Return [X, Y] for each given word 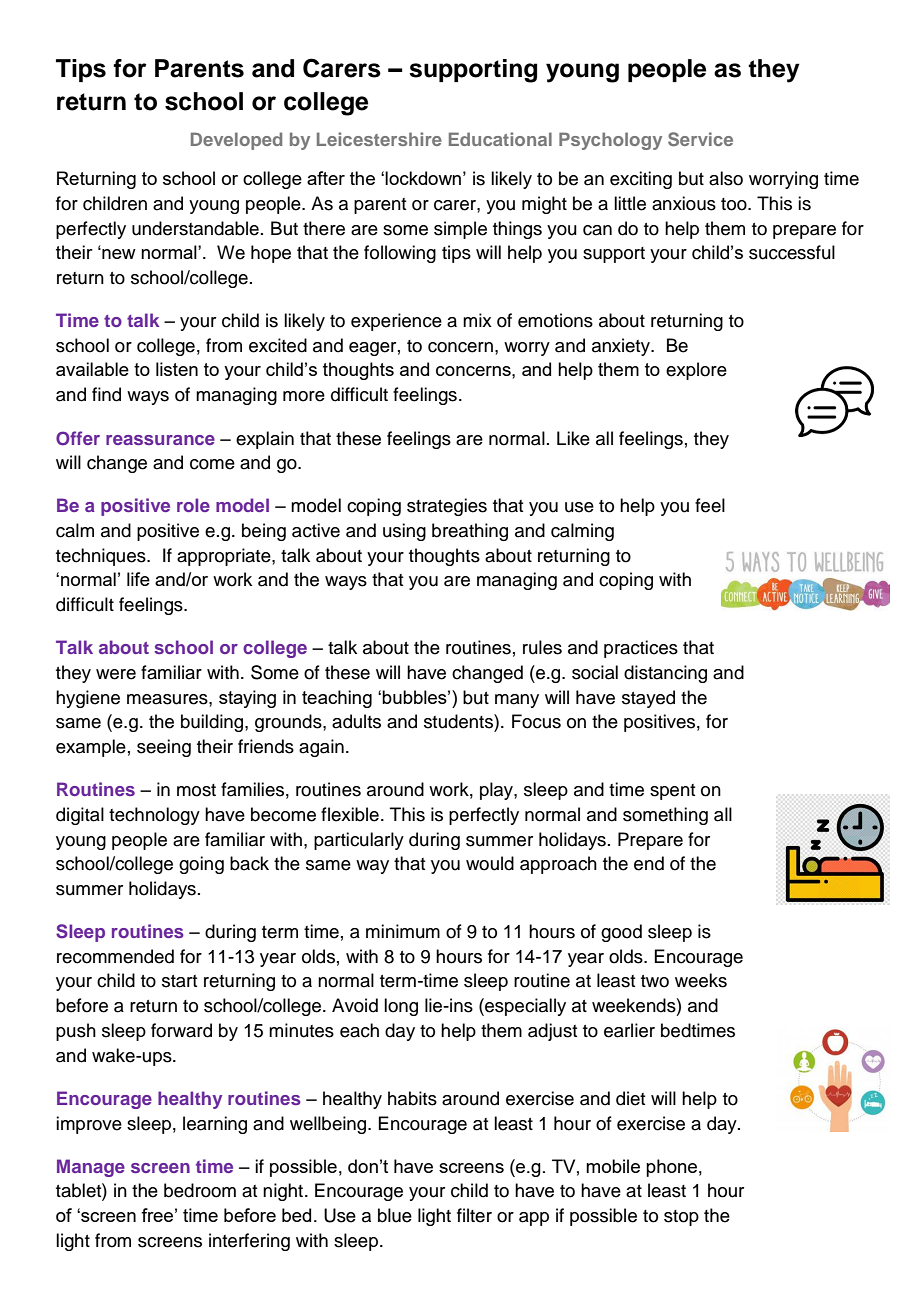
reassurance [160, 440]
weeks [701, 980]
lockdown [423, 178]
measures [168, 699]
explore [696, 371]
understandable [195, 228]
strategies [447, 507]
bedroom [200, 1190]
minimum [403, 931]
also [726, 178]
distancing [665, 674]
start [179, 981]
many [517, 701]
